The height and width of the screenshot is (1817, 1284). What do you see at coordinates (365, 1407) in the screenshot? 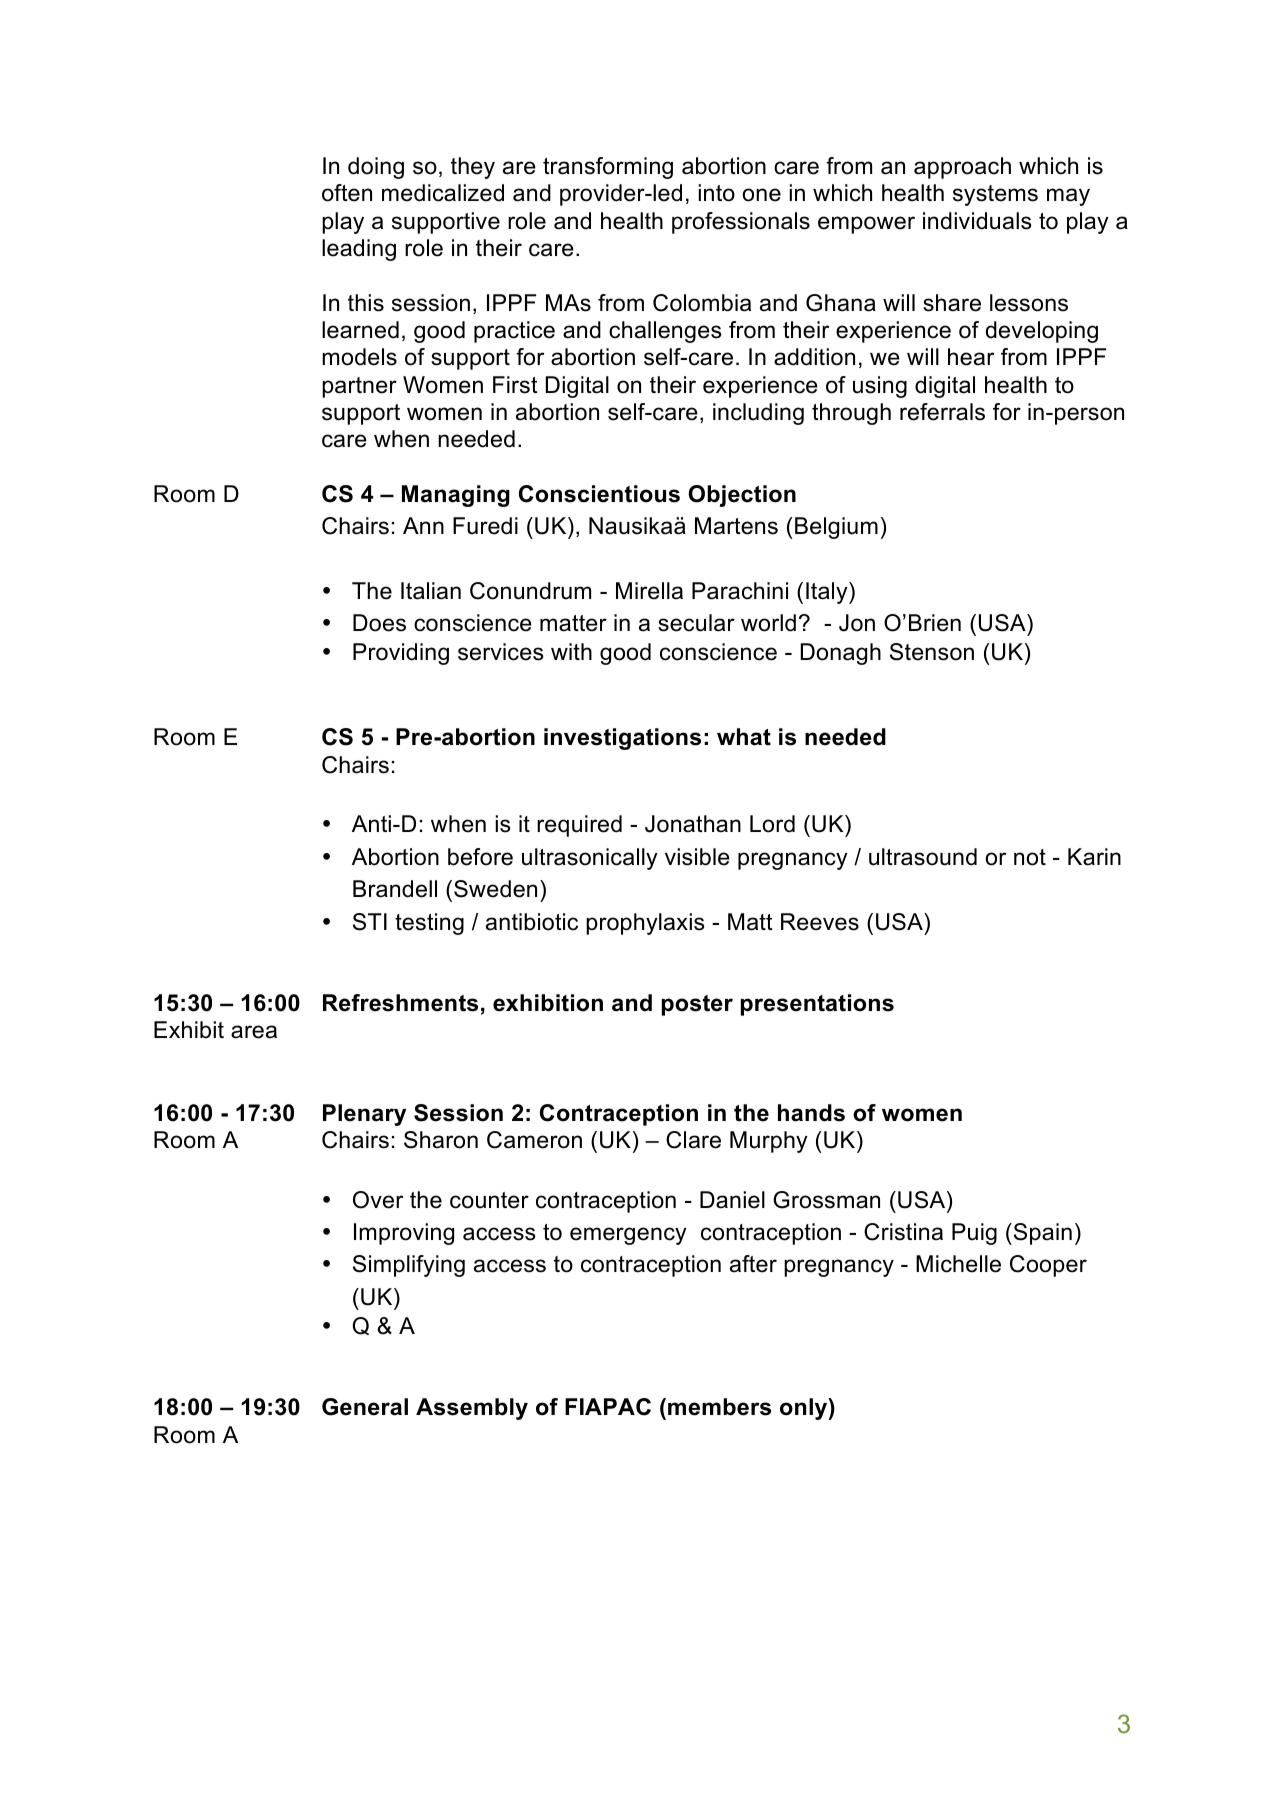
I see `General` at bounding box center [365, 1407].
